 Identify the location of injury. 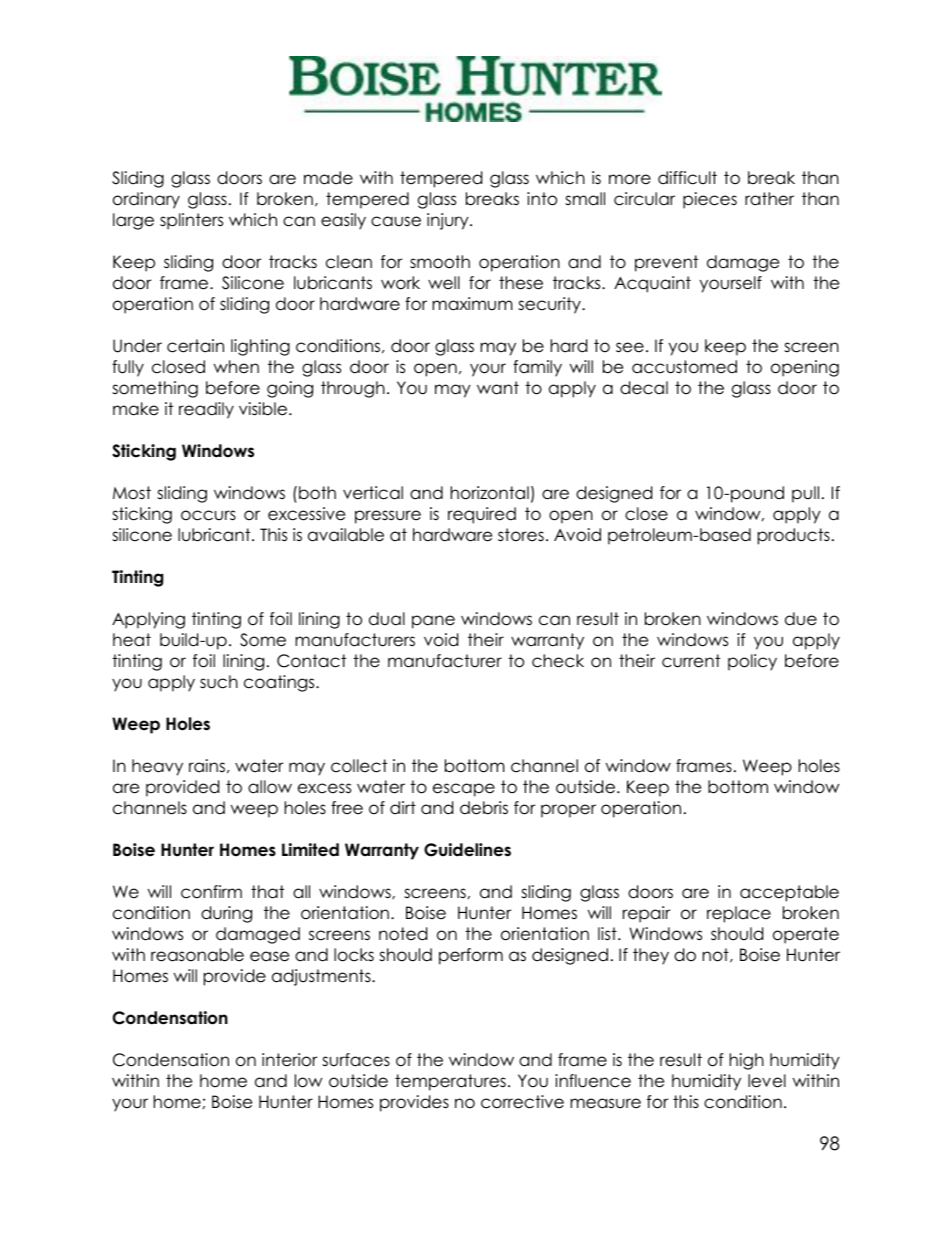
(449, 221).
